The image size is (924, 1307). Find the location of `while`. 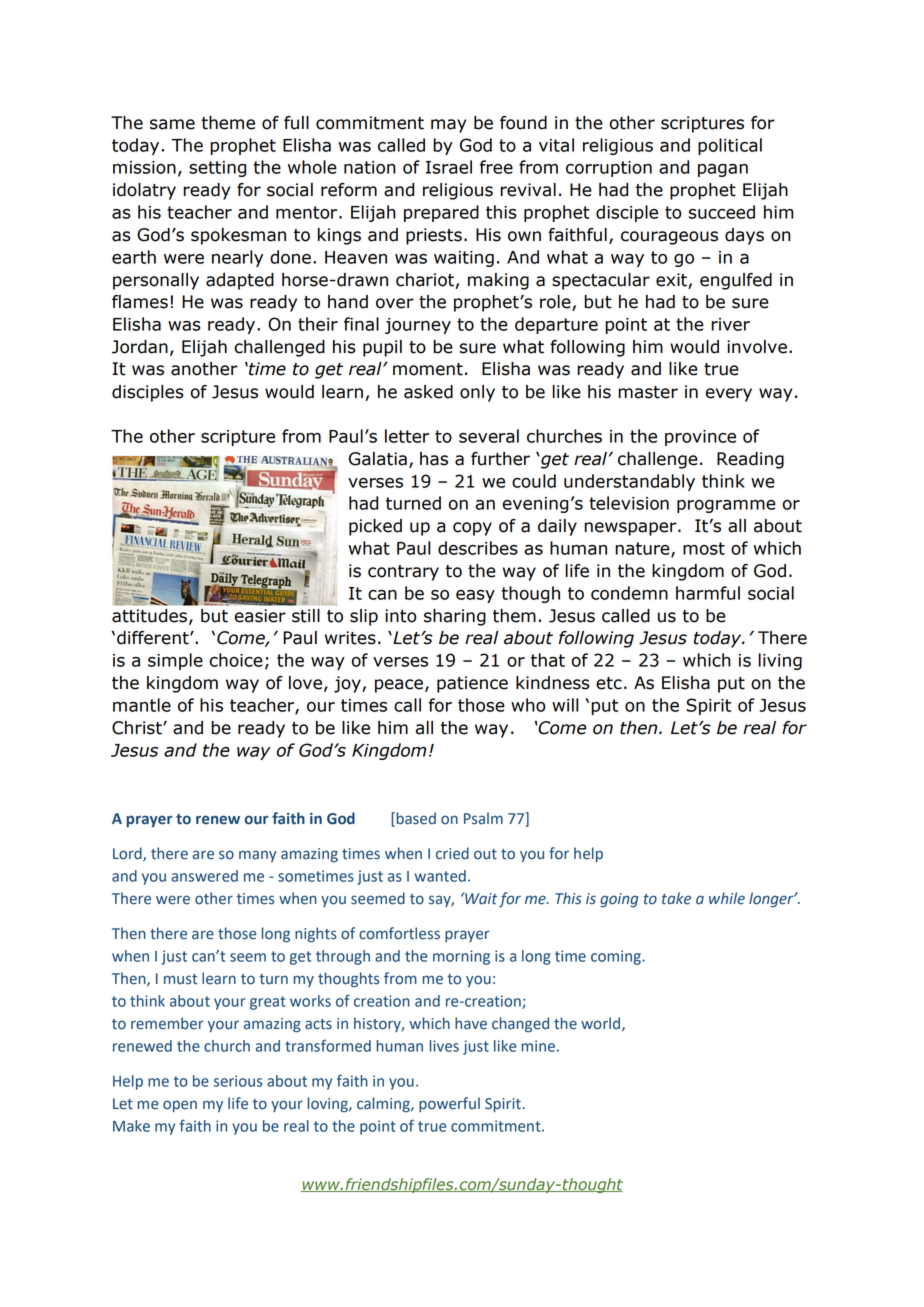

while is located at coordinates (727, 898).
